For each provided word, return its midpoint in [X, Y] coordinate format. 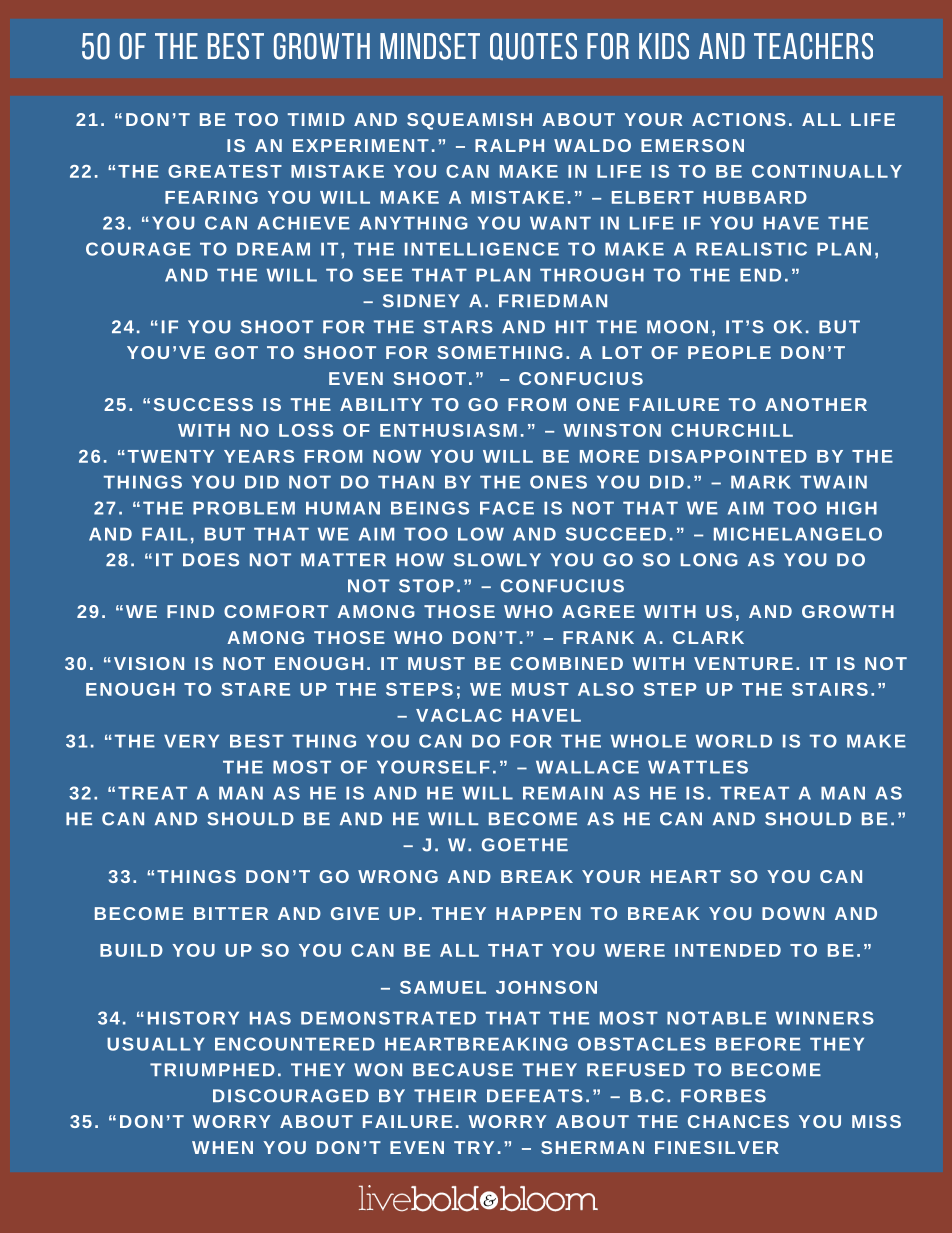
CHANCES [738, 1121]
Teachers [813, 46]
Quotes [533, 47]
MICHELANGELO [798, 534]
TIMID [316, 119]
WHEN [222, 1147]
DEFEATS [535, 1096]
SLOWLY [497, 560]
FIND [190, 611]
